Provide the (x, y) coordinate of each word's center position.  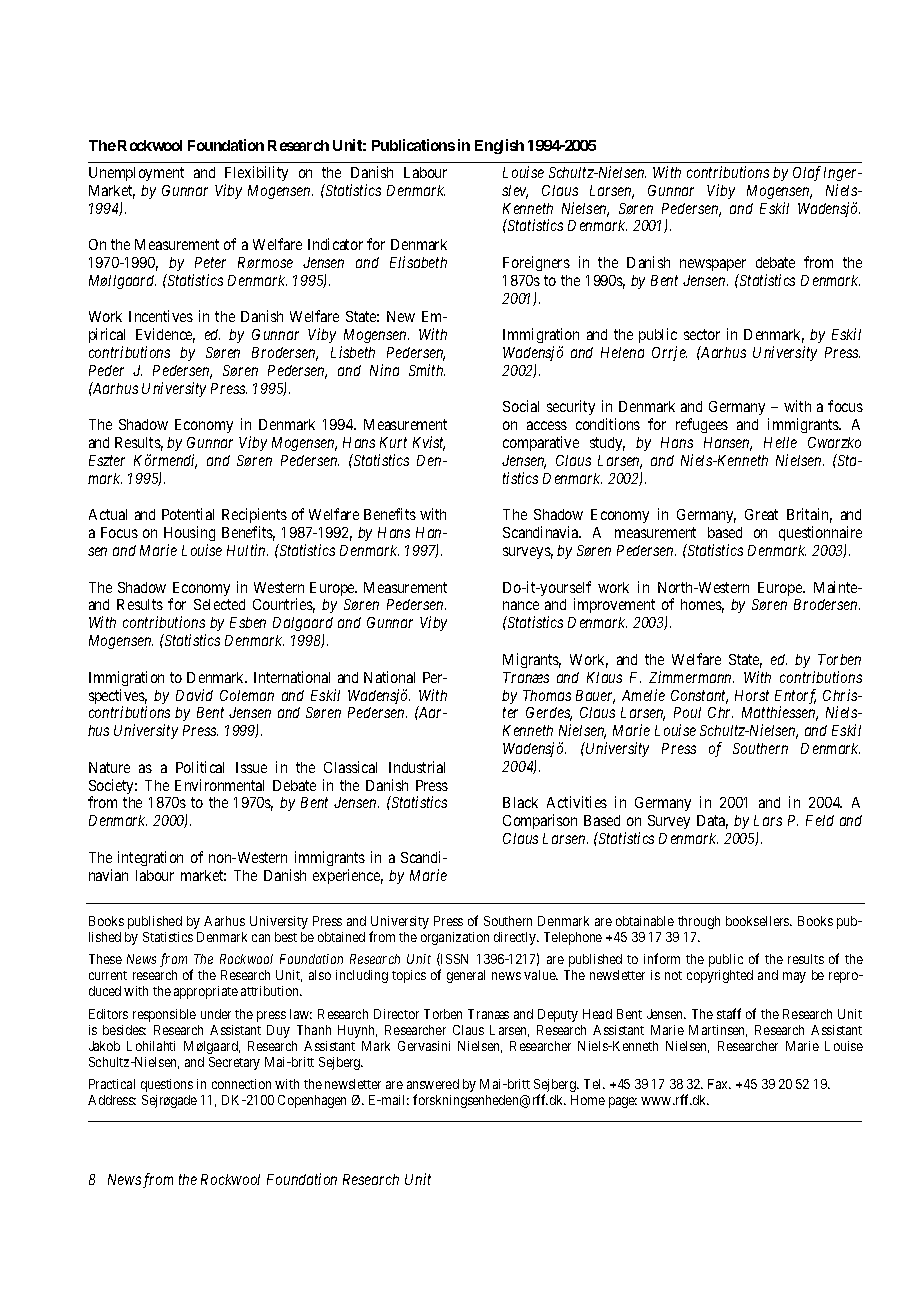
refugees (702, 425)
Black (520, 802)
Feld (820, 820)
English (499, 146)
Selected (219, 604)
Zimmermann (691, 677)
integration (150, 858)
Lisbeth (353, 352)
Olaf (807, 173)
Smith (427, 370)
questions (167, 1085)
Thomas (547, 695)
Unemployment (136, 174)
